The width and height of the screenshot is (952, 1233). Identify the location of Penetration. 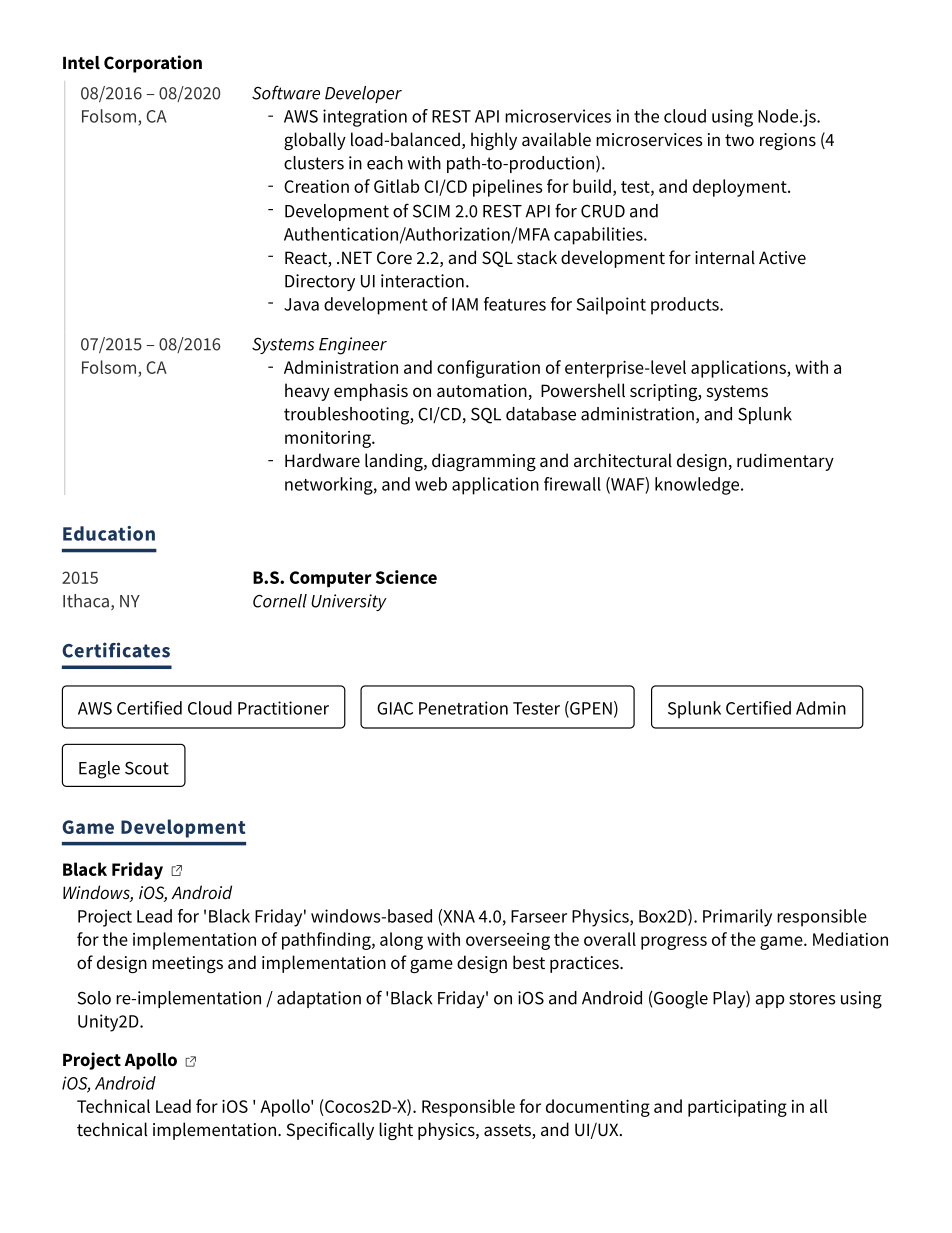
(463, 708).
